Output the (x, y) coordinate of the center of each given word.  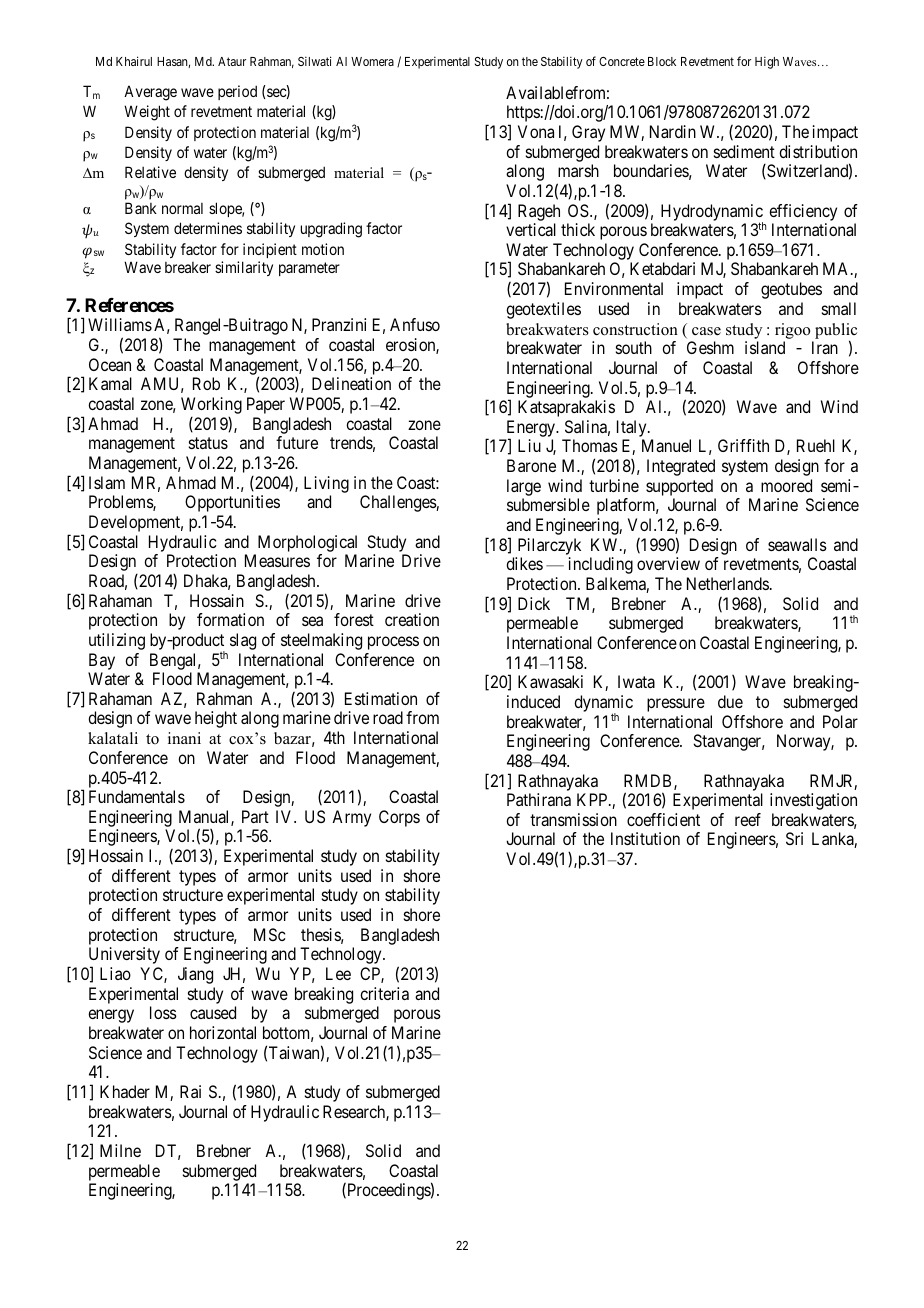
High (767, 62)
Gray (588, 133)
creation (412, 619)
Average (150, 93)
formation (230, 619)
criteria (384, 993)
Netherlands (728, 583)
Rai (190, 1091)
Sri (794, 838)
